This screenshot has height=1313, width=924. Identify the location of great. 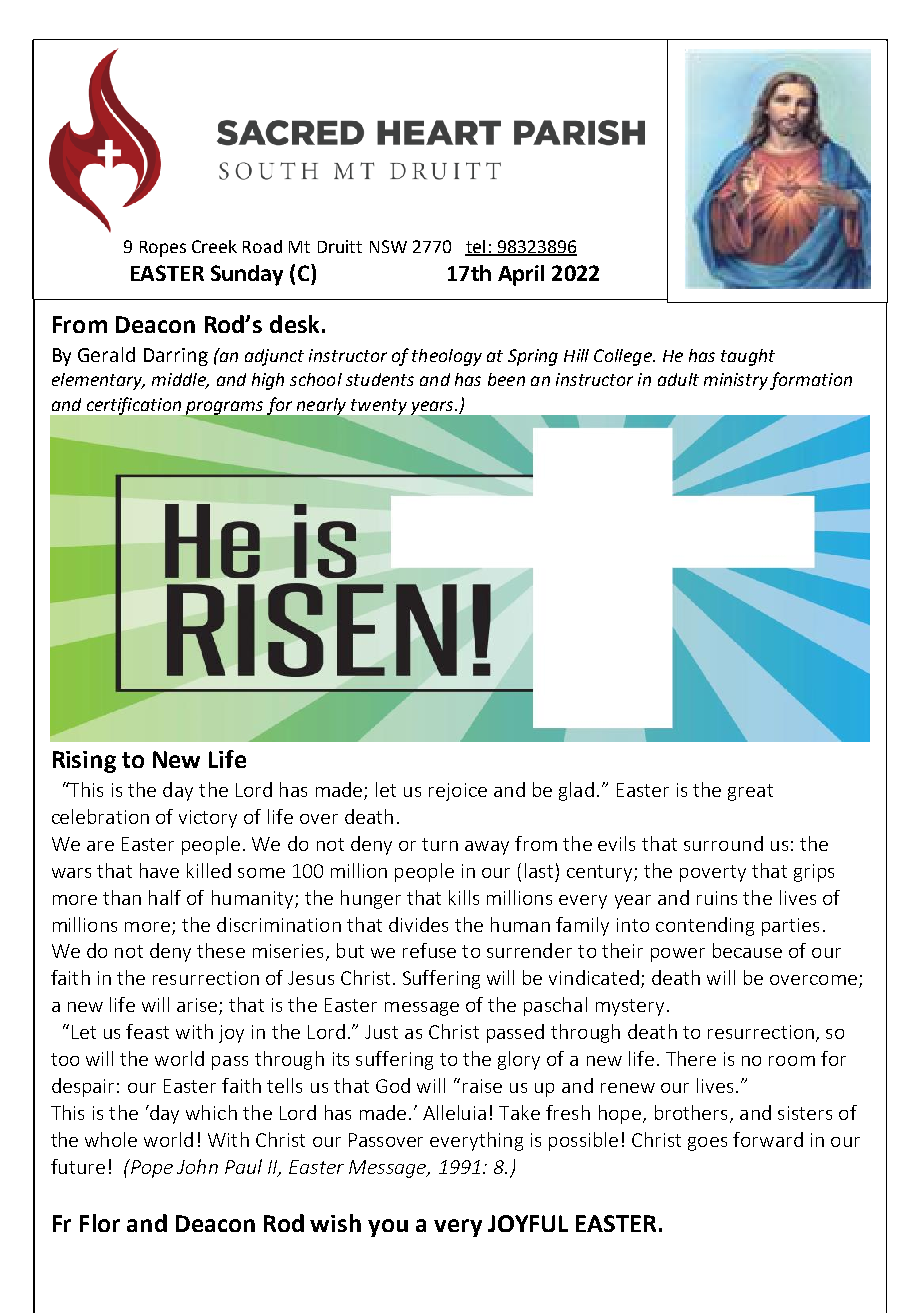
(750, 792).
